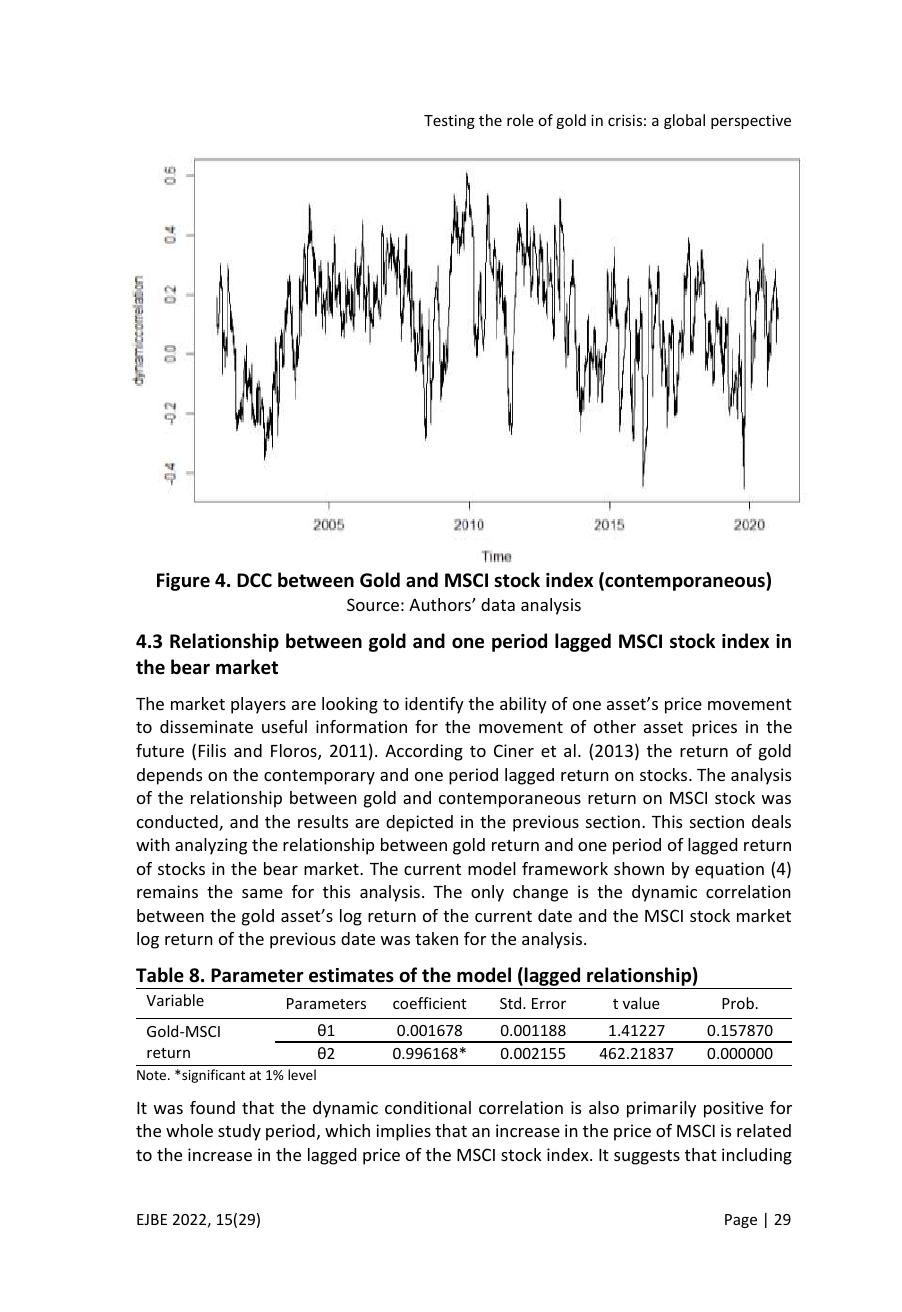 The image size is (902, 1312). I want to click on other, so click(615, 726).
